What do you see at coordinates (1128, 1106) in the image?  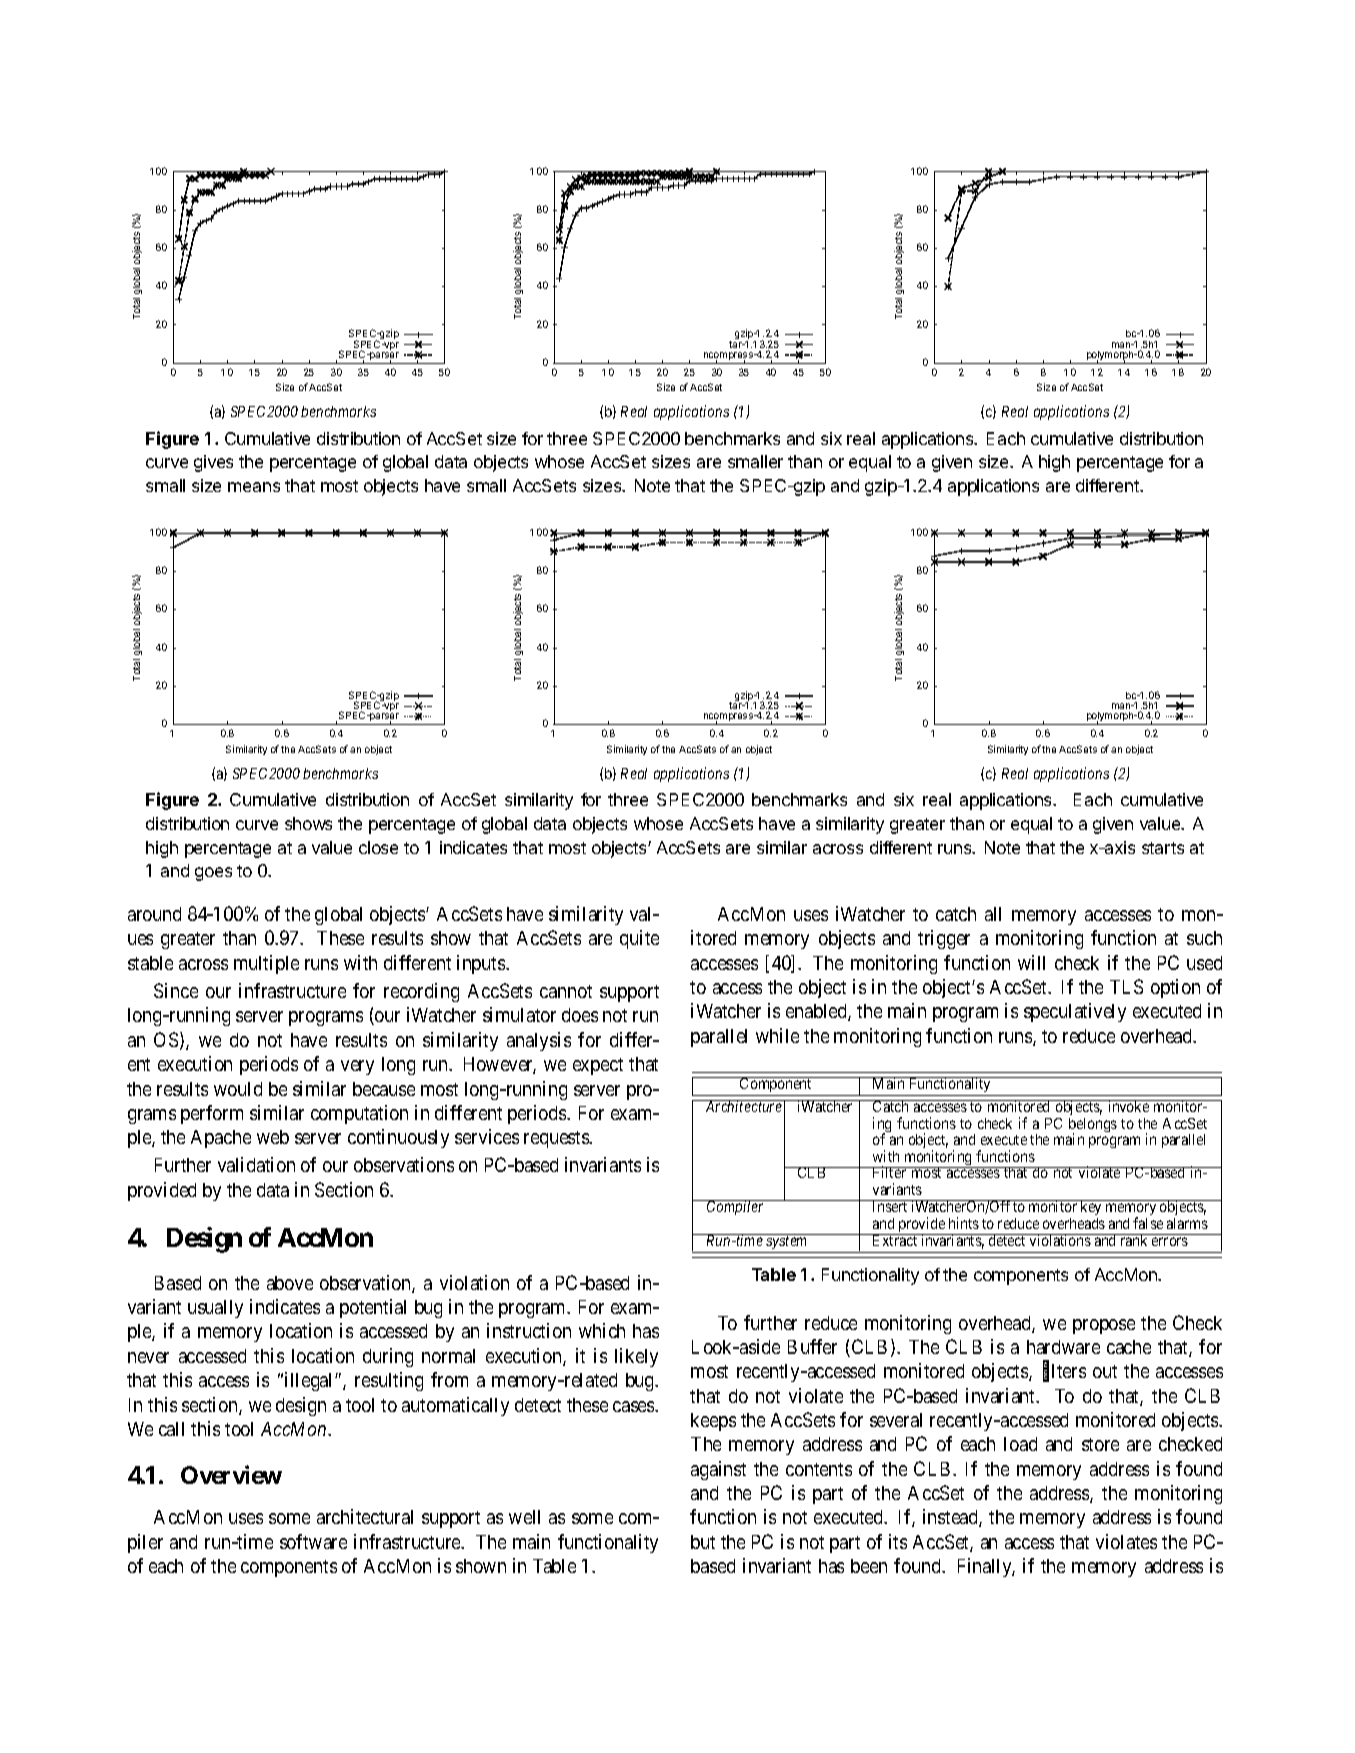 I see `invoke` at bounding box center [1128, 1106].
